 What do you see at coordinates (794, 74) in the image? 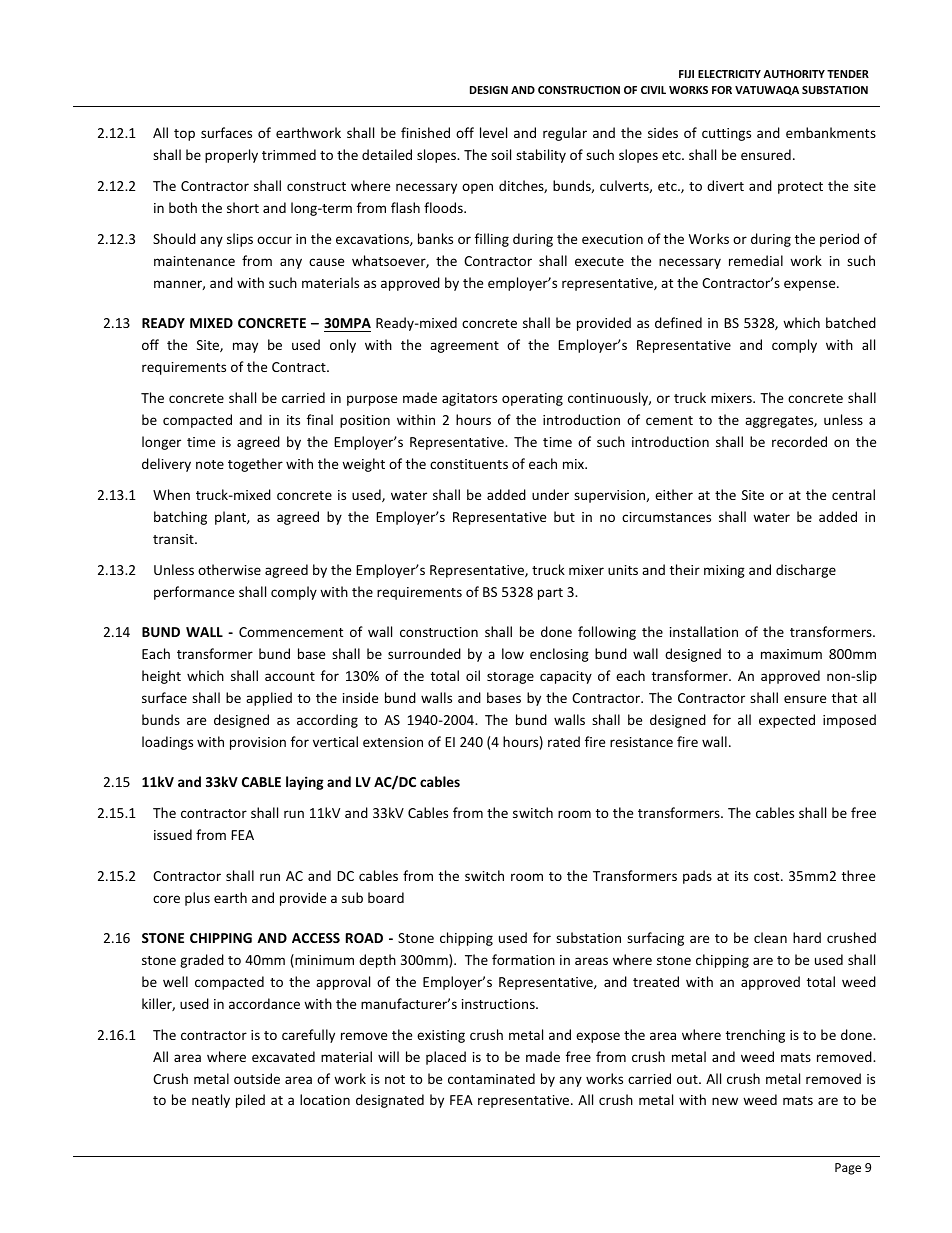
I see `AUTHORITY` at bounding box center [794, 74].
